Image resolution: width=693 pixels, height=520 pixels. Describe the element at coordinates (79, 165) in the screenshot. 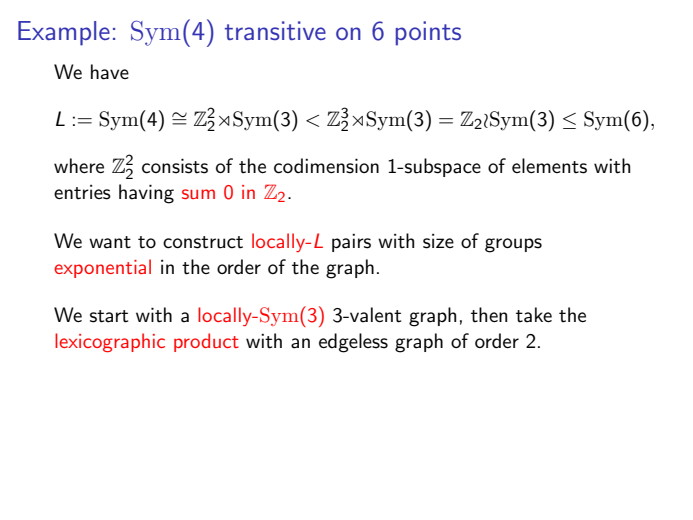

I see `where` at that location.
